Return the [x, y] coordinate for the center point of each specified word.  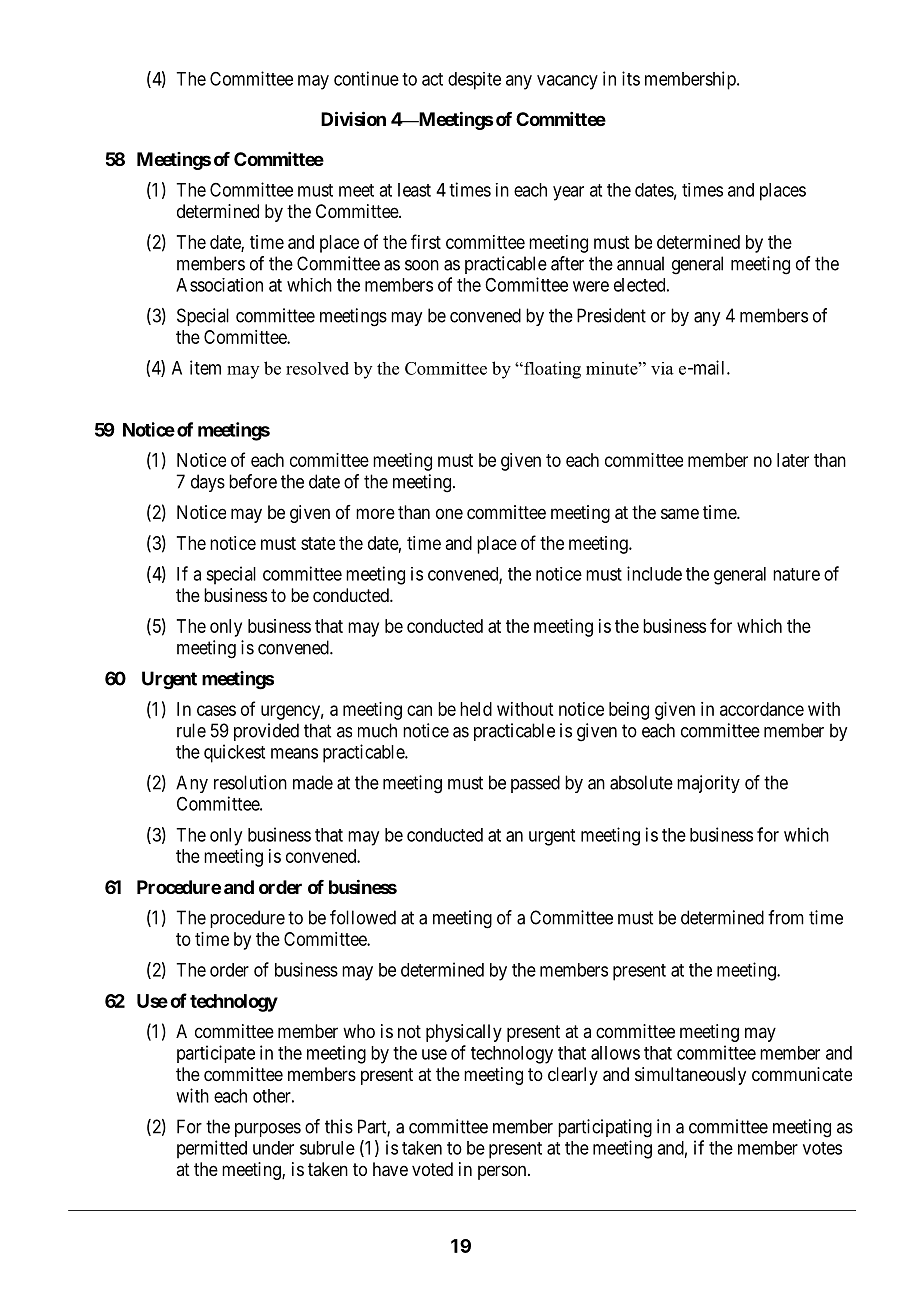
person [503, 1172]
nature [796, 574]
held [476, 709]
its [631, 78]
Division [353, 118]
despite [474, 81]
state [318, 543]
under [273, 1148]
